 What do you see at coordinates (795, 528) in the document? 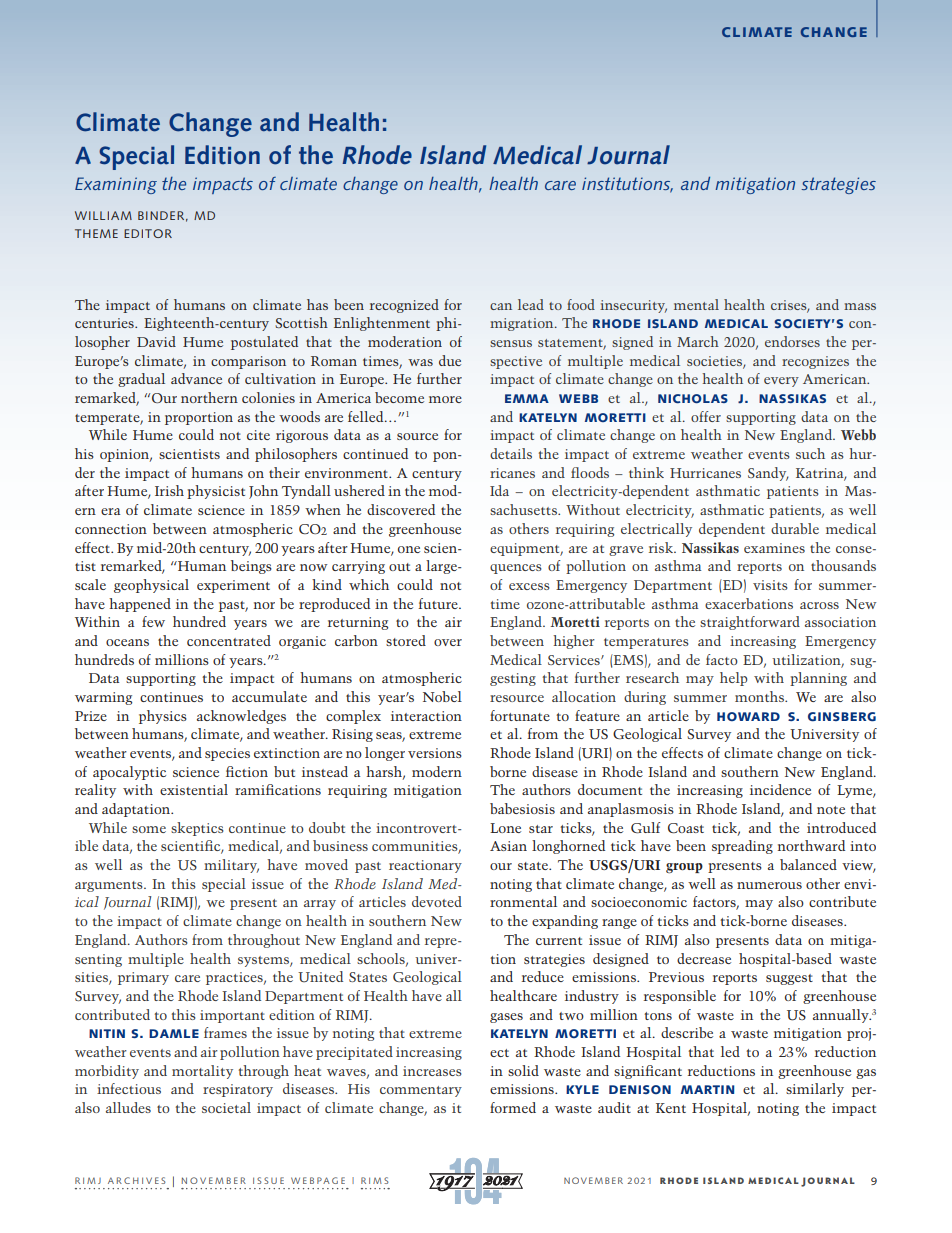
I see `durable` at bounding box center [795, 528].
